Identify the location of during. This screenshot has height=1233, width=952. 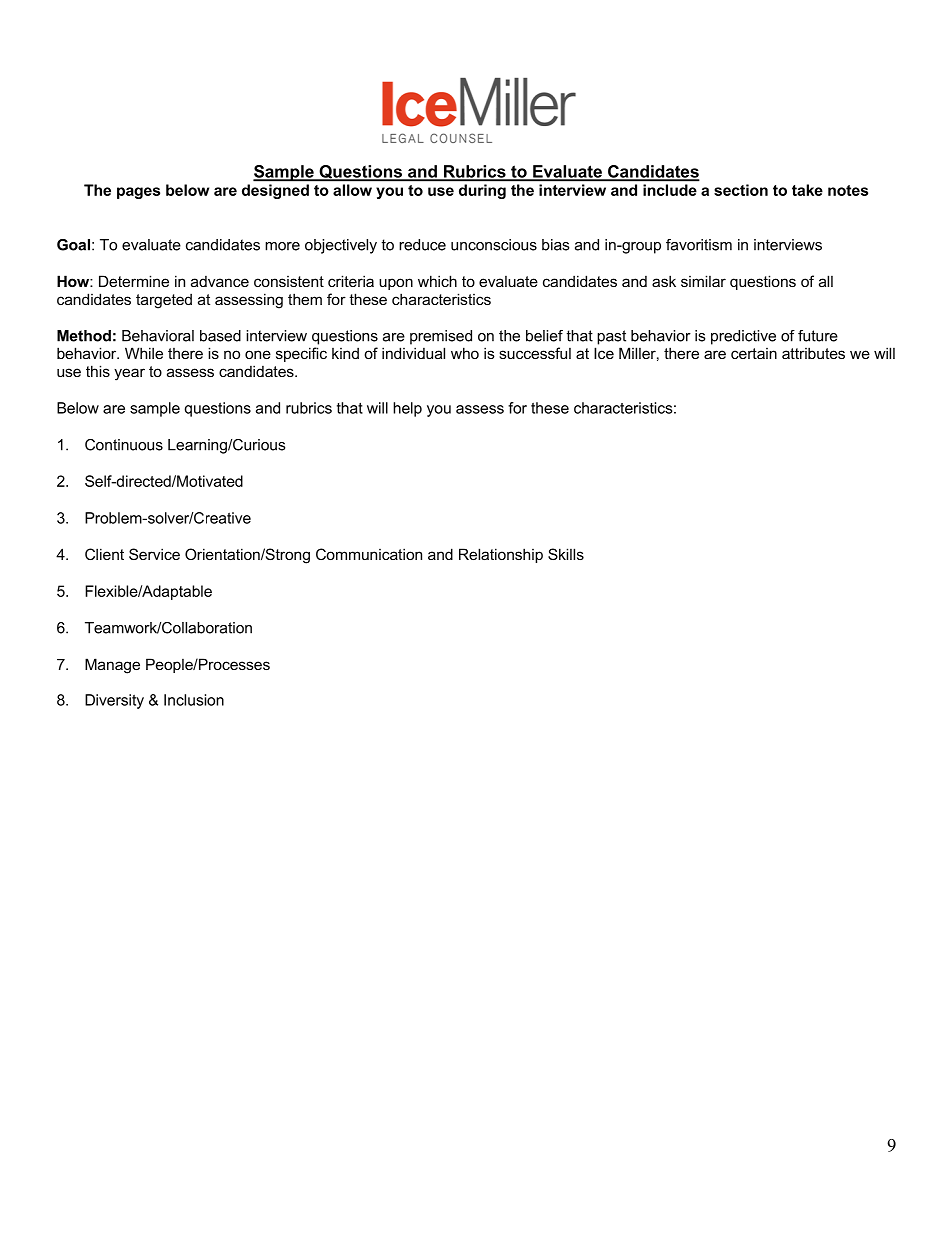
(482, 191).
